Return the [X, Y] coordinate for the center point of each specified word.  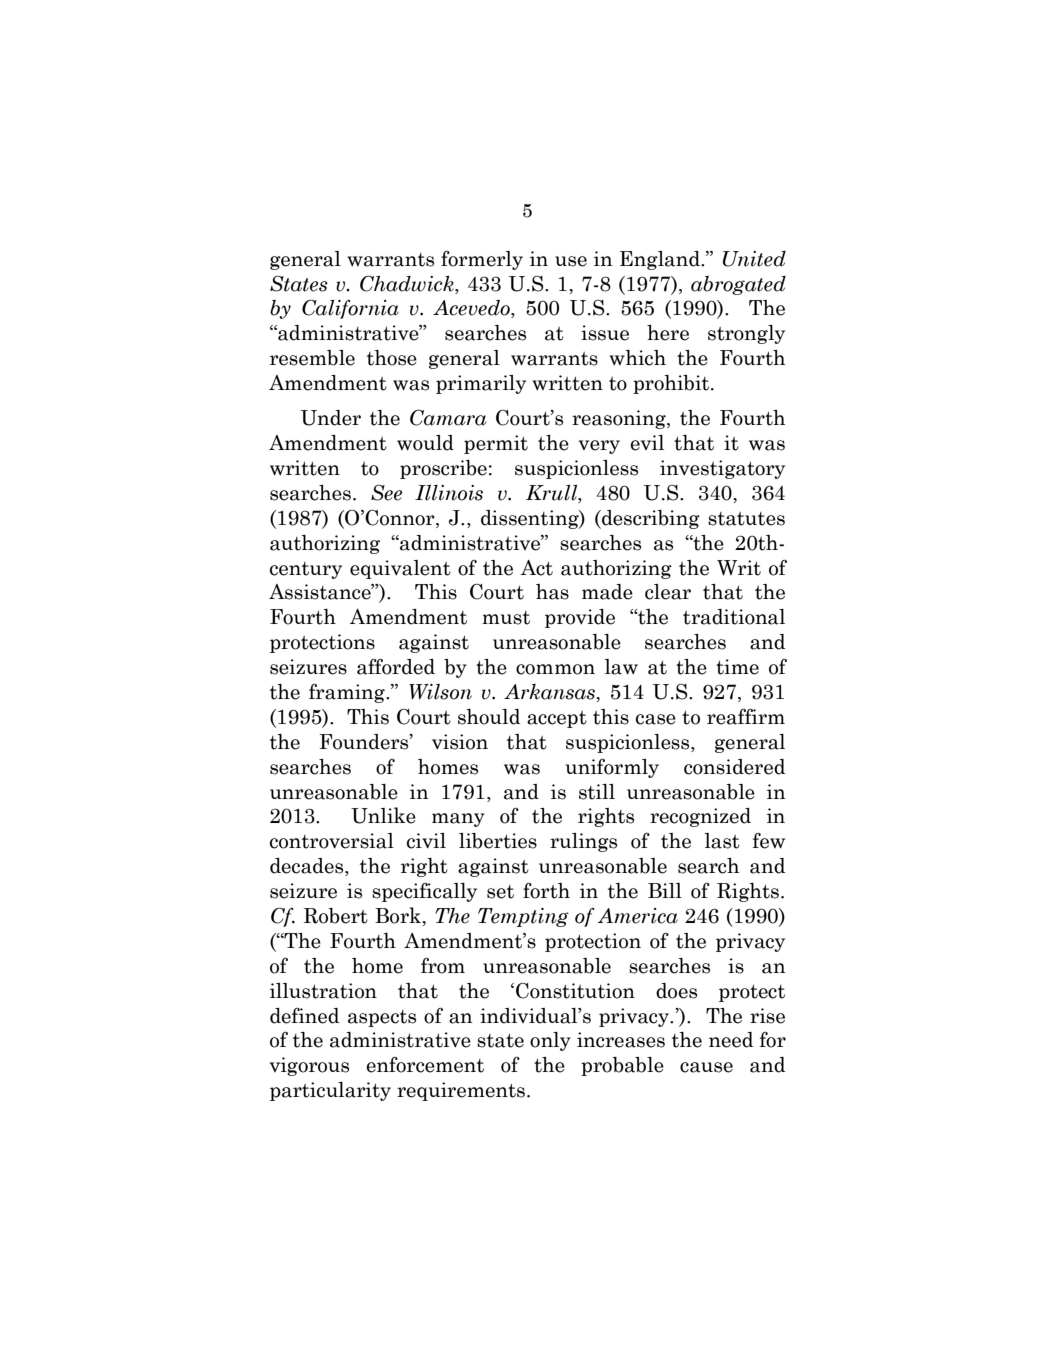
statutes [746, 519]
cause [706, 1067]
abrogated [738, 285]
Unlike [383, 815]
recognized [700, 817]
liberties [498, 841]
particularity [330, 1091]
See [386, 493]
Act [537, 568]
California [350, 309]
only [550, 1041]
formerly [482, 260]
